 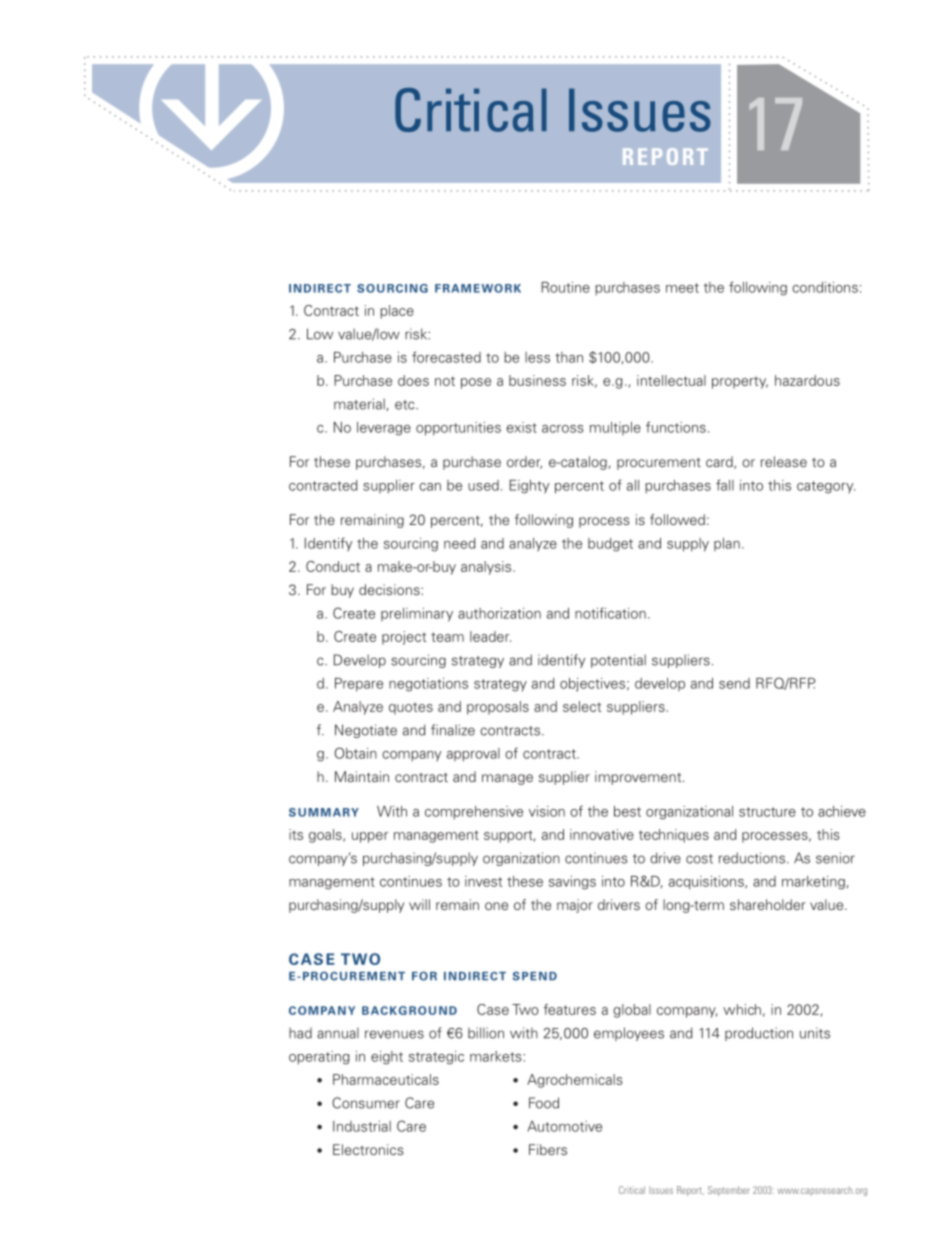 What do you see at coordinates (430, 487) in the image?
I see `can` at bounding box center [430, 487].
